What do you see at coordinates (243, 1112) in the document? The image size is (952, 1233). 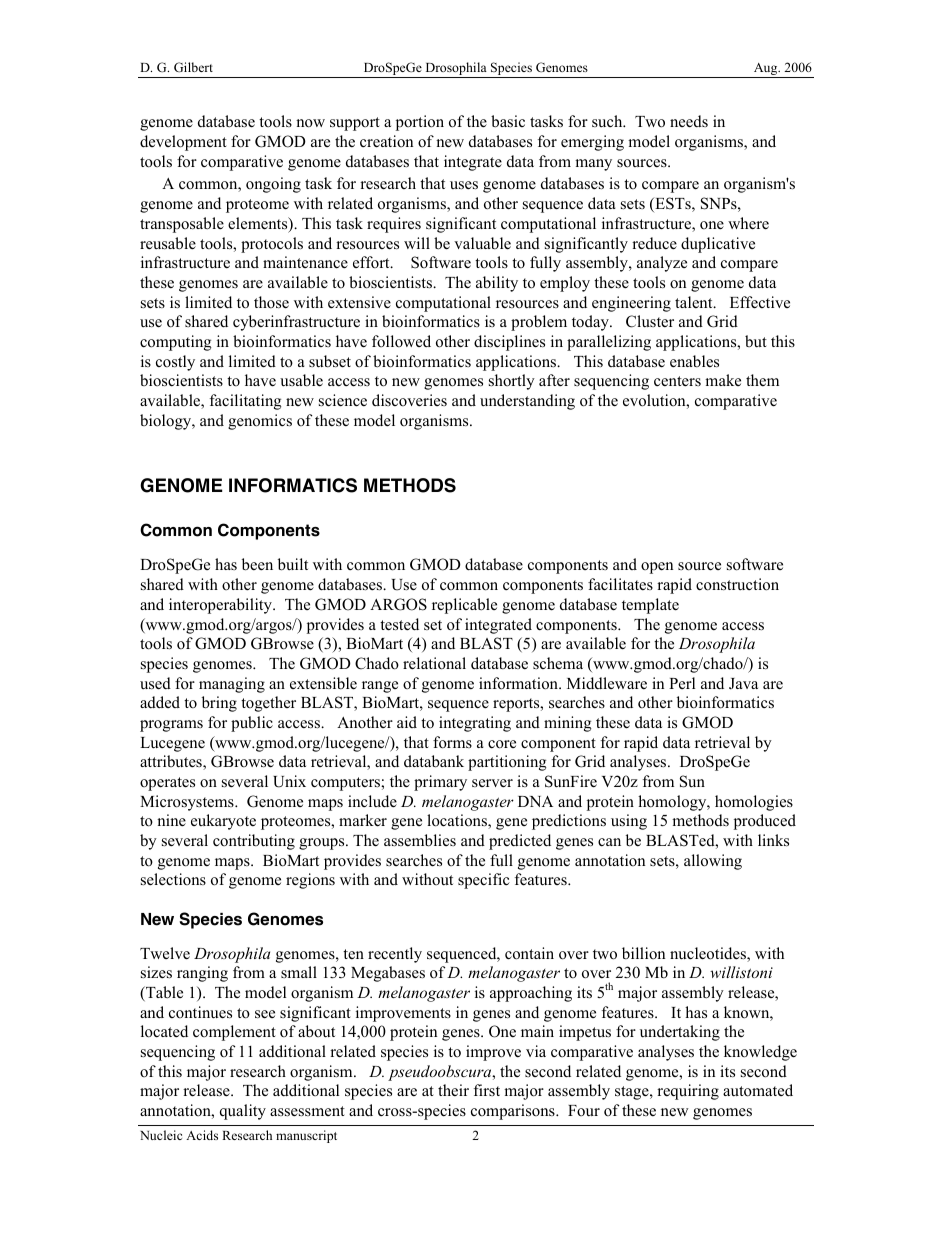 I see `quality` at bounding box center [243, 1112].
